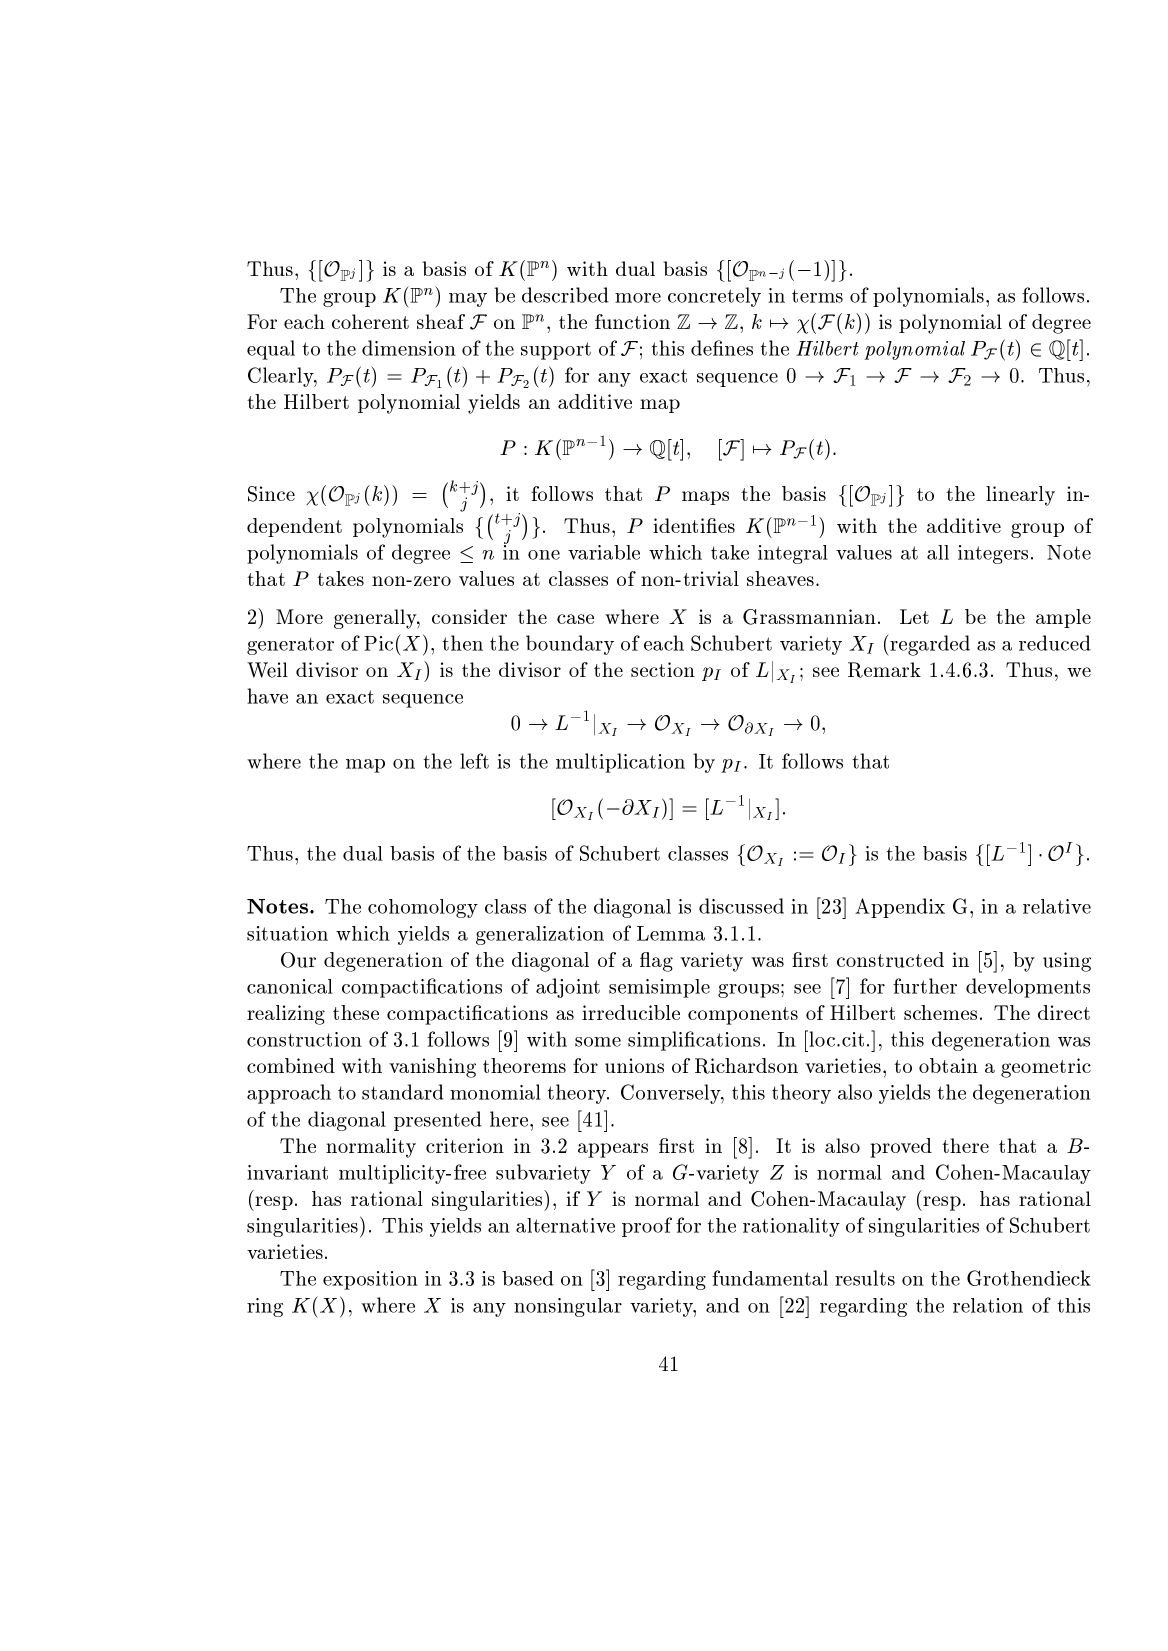 The width and height of the screenshot is (1168, 1651). Describe the element at coordinates (671, 933) in the screenshot. I see `Lemma` at that location.
